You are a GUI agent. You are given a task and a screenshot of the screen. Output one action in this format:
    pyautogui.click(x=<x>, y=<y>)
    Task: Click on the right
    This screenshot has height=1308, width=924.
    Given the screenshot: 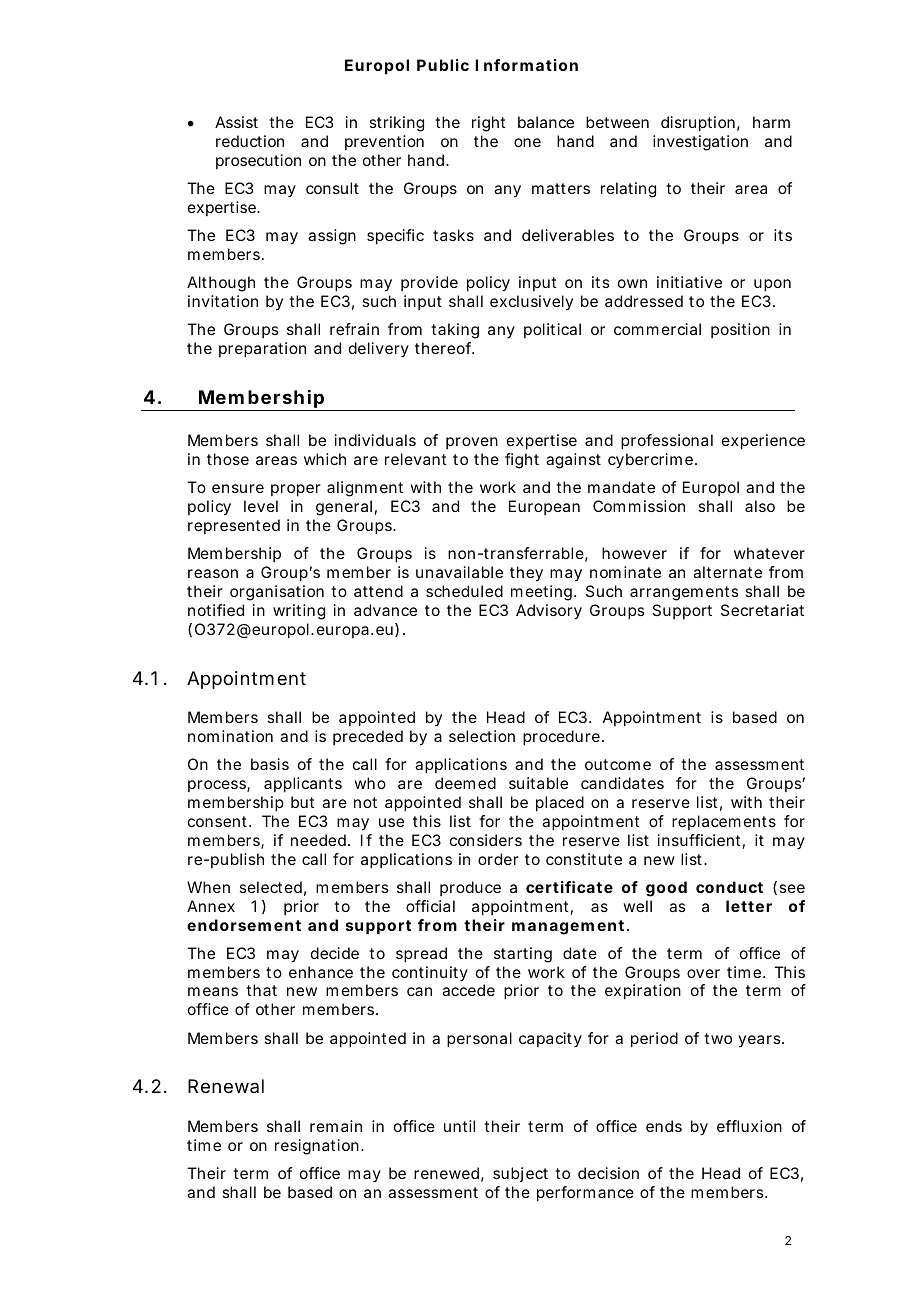 What is the action you would take?
    pyautogui.click(x=489, y=124)
